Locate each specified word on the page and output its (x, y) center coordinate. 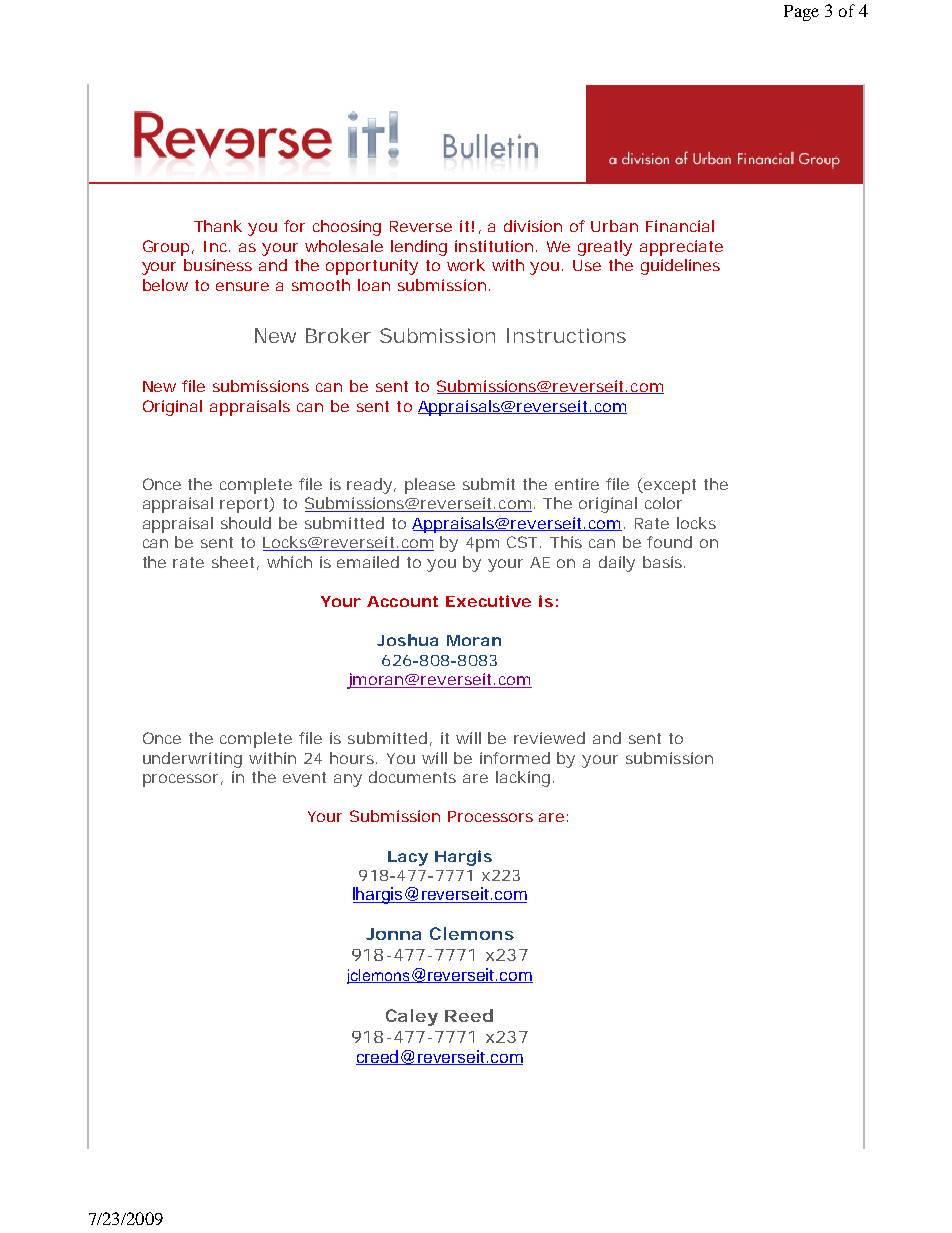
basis (664, 562)
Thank (218, 226)
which (289, 562)
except (669, 486)
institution (496, 246)
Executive (488, 601)
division (533, 226)
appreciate (681, 248)
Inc (217, 246)
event (304, 777)
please (430, 486)
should (246, 523)
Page (801, 13)
